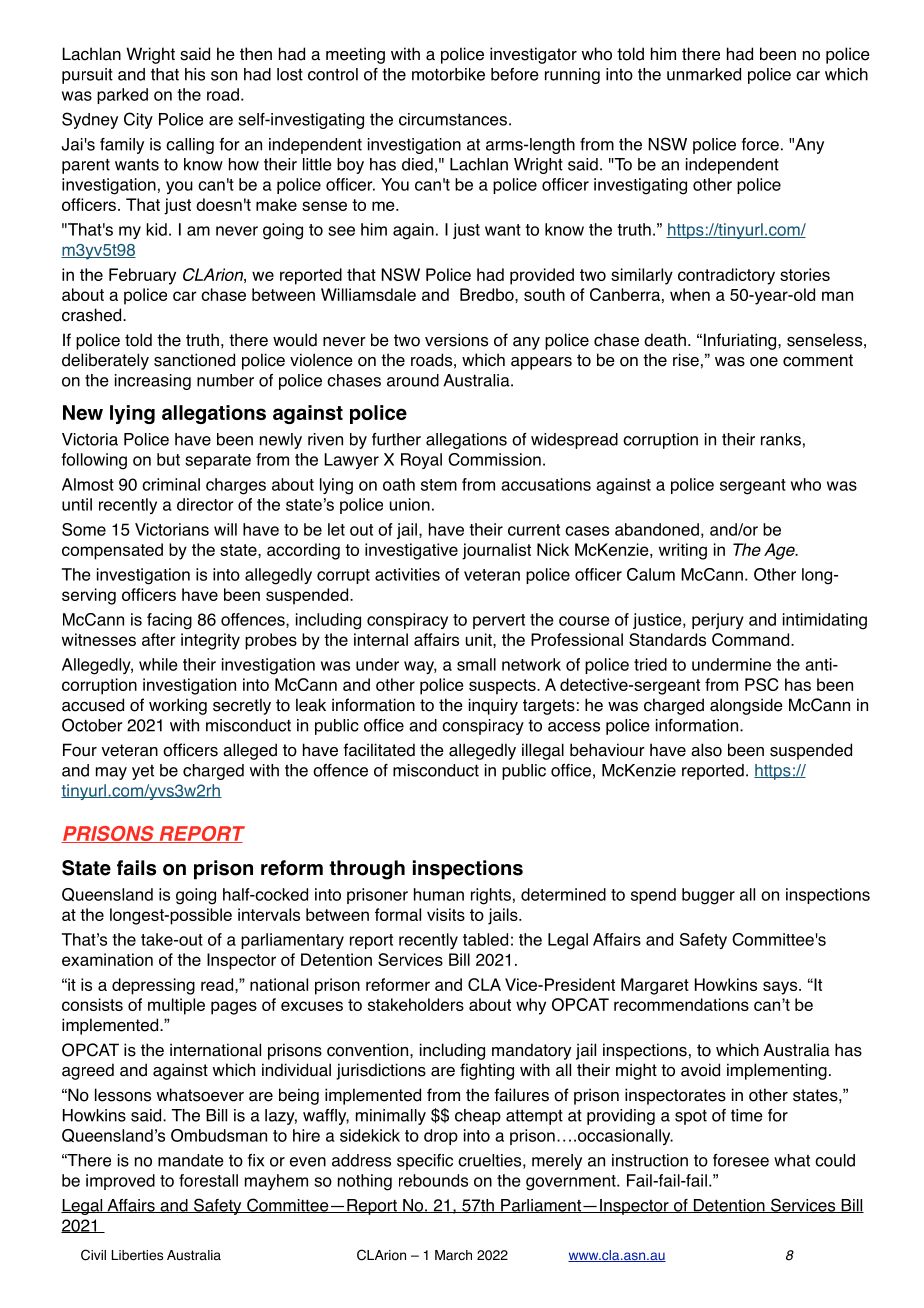  Describe the element at coordinates (485, 939) in the screenshot. I see `tabled` at that location.
